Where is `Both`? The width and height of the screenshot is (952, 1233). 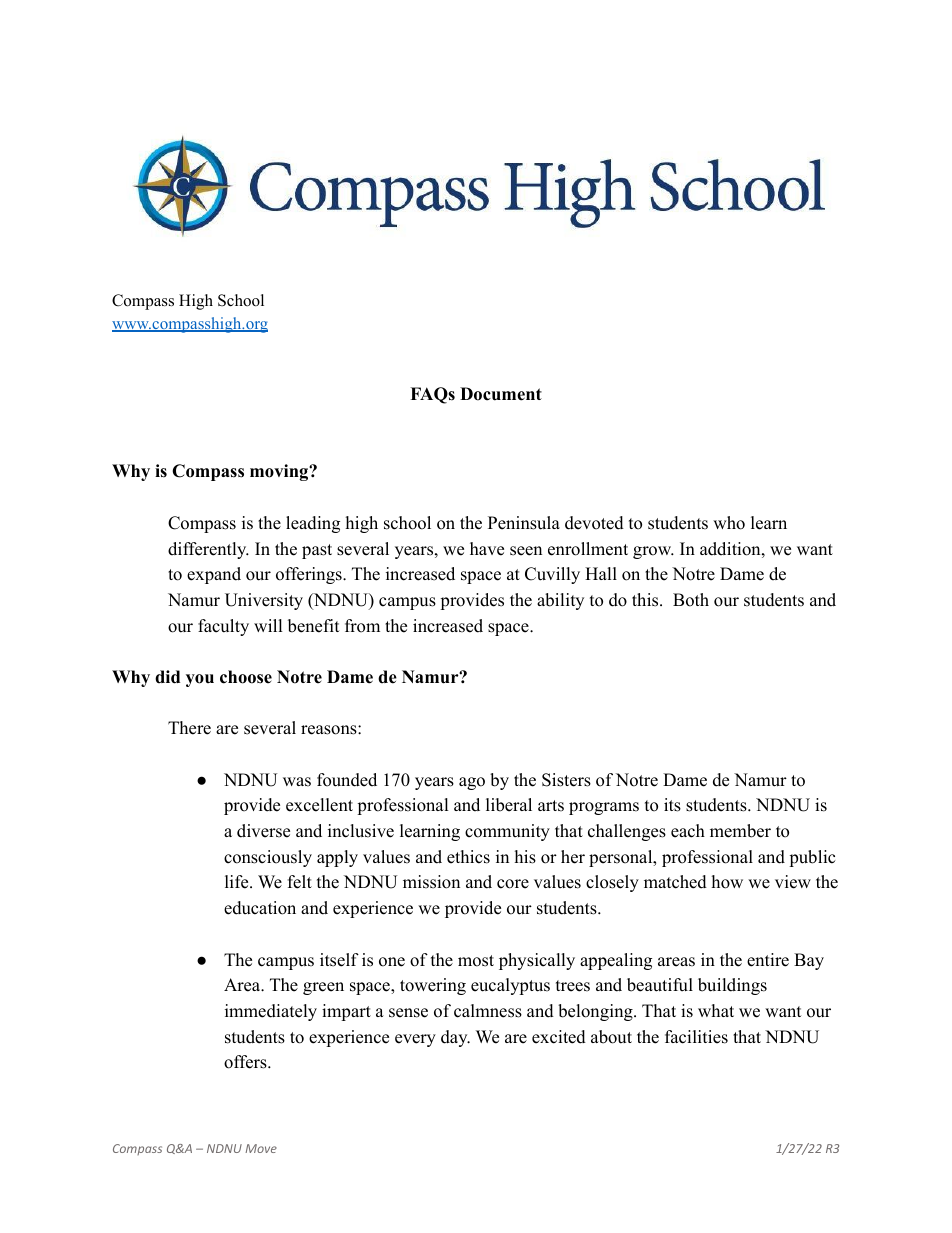
Both is located at coordinates (691, 600).
